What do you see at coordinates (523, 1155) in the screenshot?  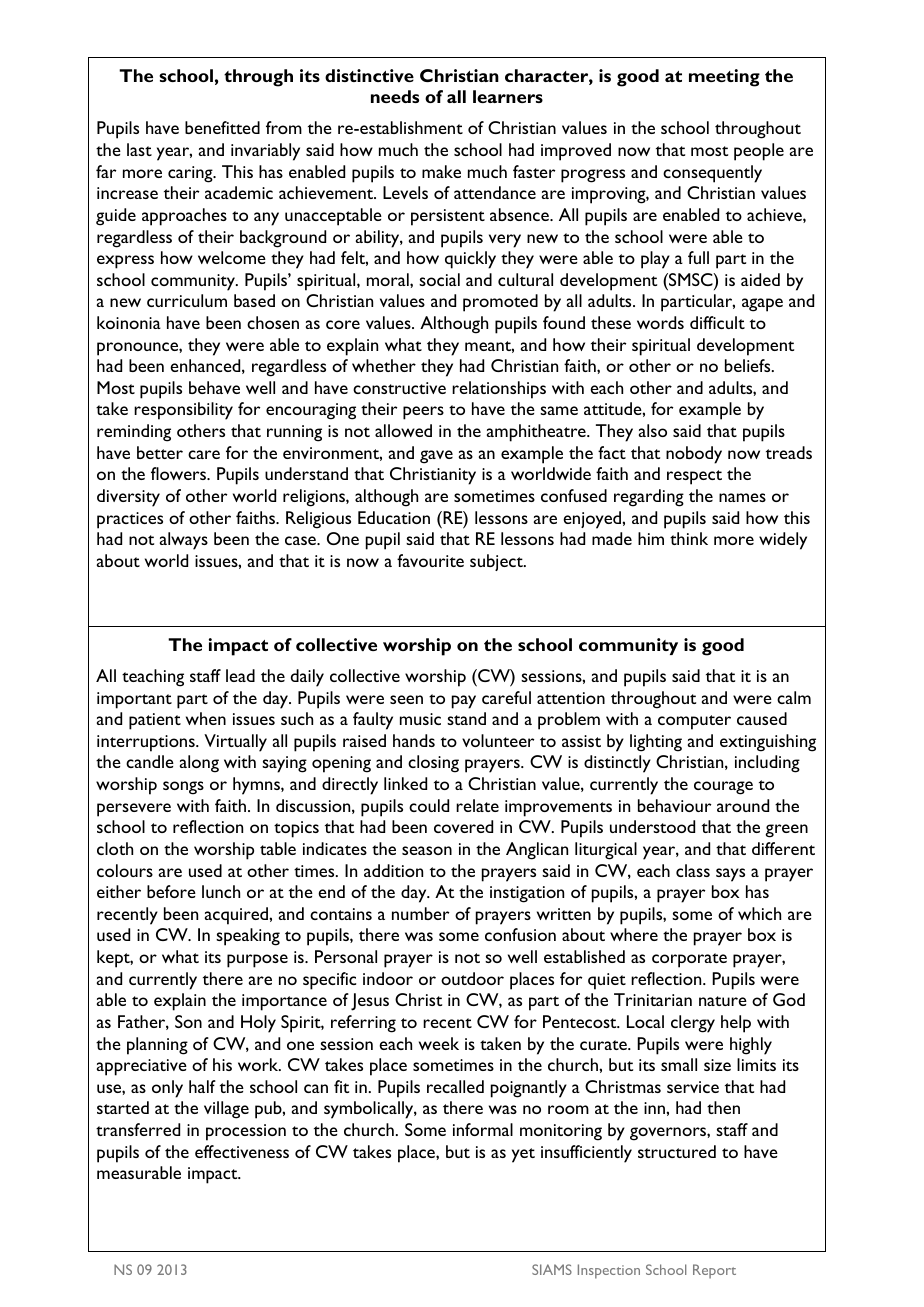 I see `yet` at bounding box center [523, 1155].
